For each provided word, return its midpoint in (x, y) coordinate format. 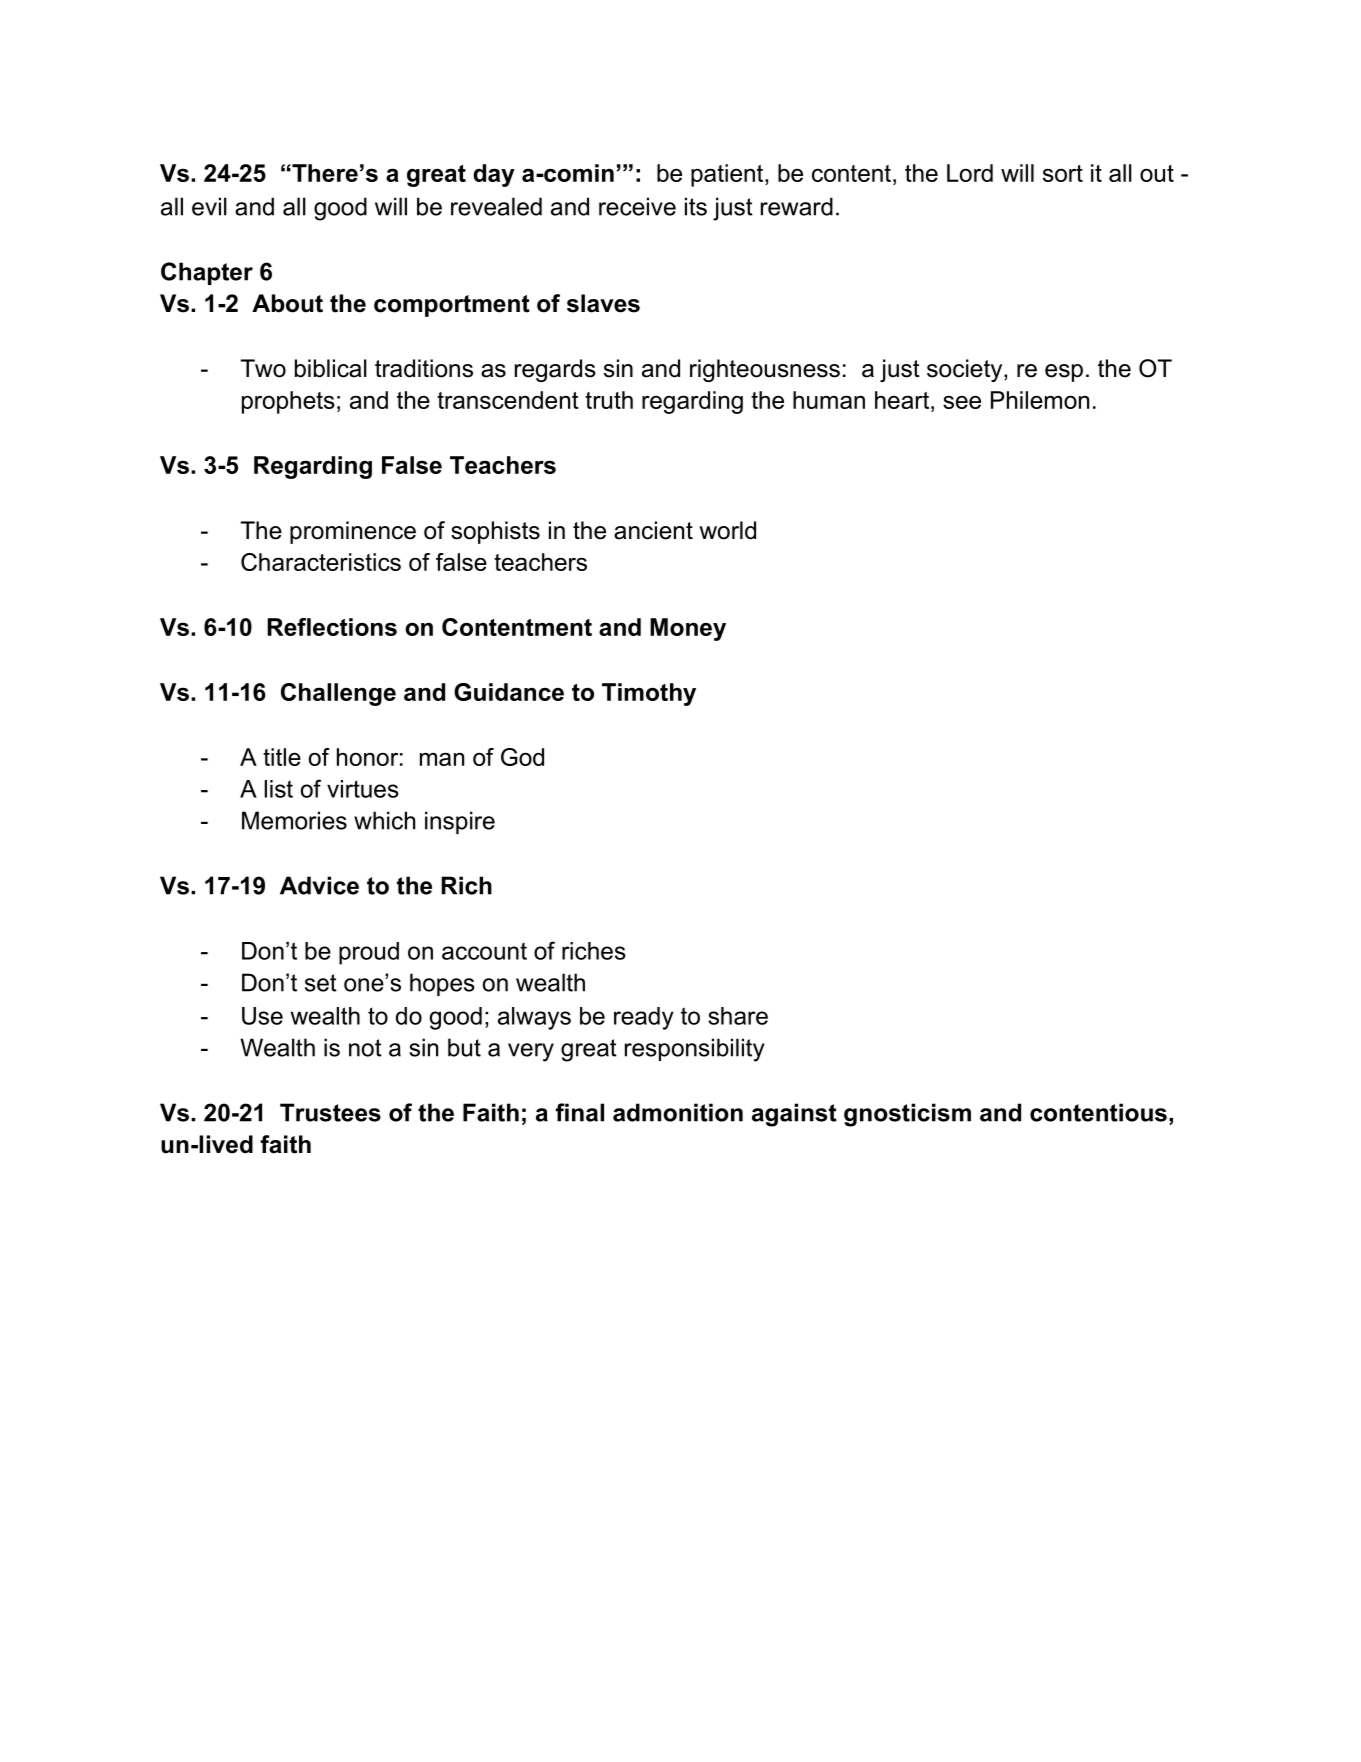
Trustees (330, 1112)
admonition (678, 1112)
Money (688, 629)
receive (637, 206)
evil (209, 206)
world (727, 530)
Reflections (332, 627)
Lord (970, 173)
